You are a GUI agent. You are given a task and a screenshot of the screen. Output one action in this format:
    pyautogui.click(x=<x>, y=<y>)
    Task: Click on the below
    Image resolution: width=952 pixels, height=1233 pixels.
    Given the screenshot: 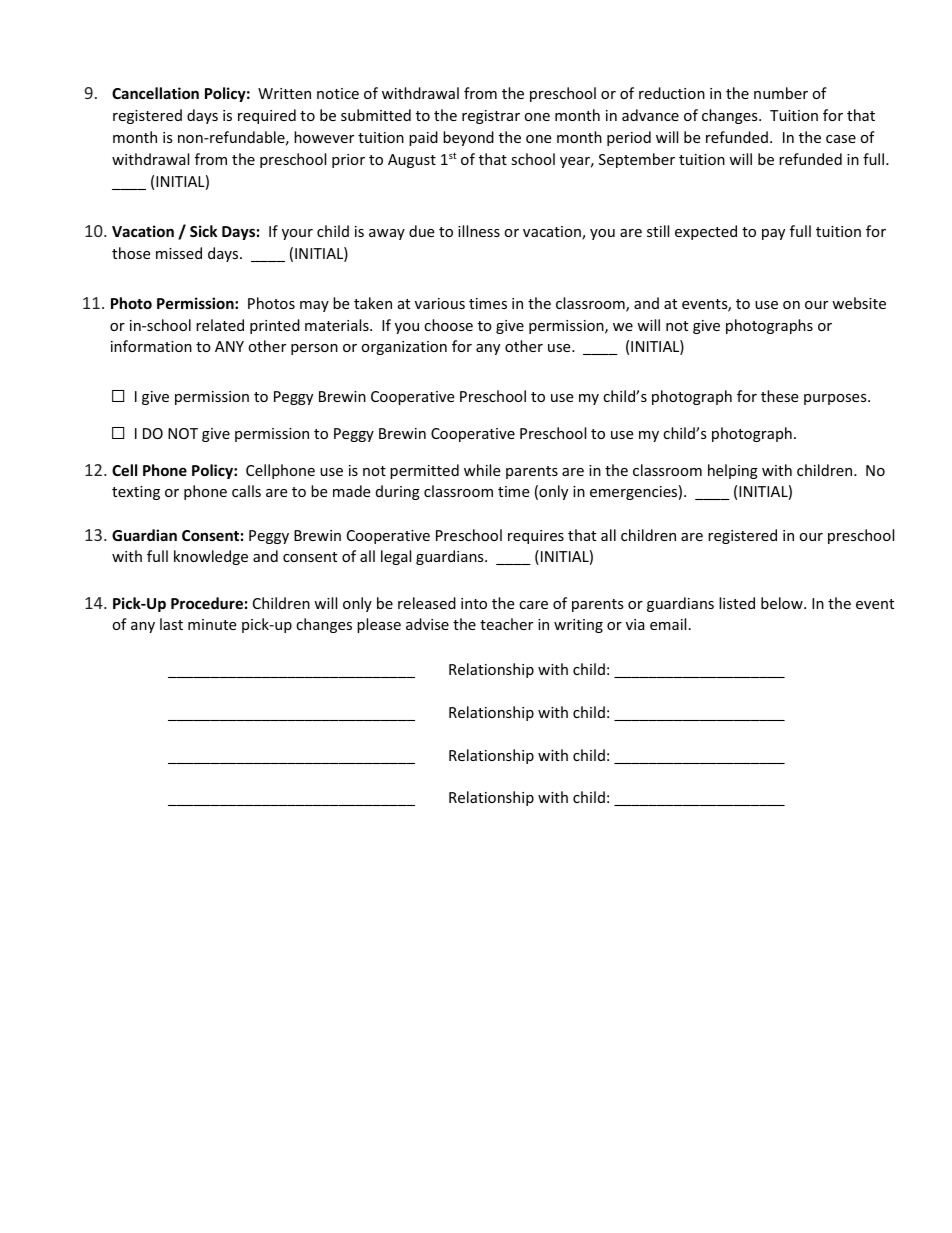 What is the action you would take?
    pyautogui.click(x=783, y=603)
